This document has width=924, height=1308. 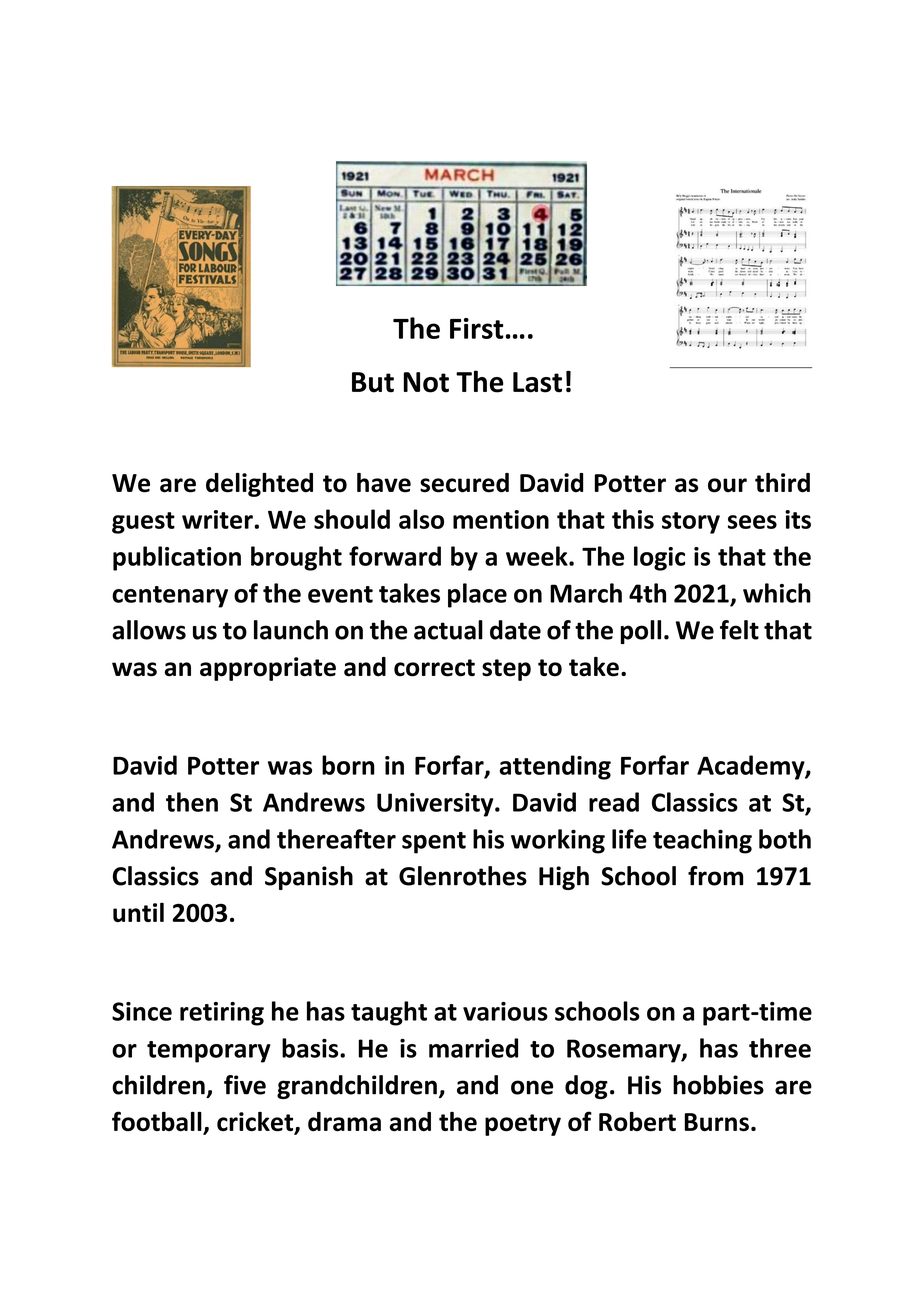 What do you see at coordinates (501, 519) in the document?
I see `mention` at bounding box center [501, 519].
